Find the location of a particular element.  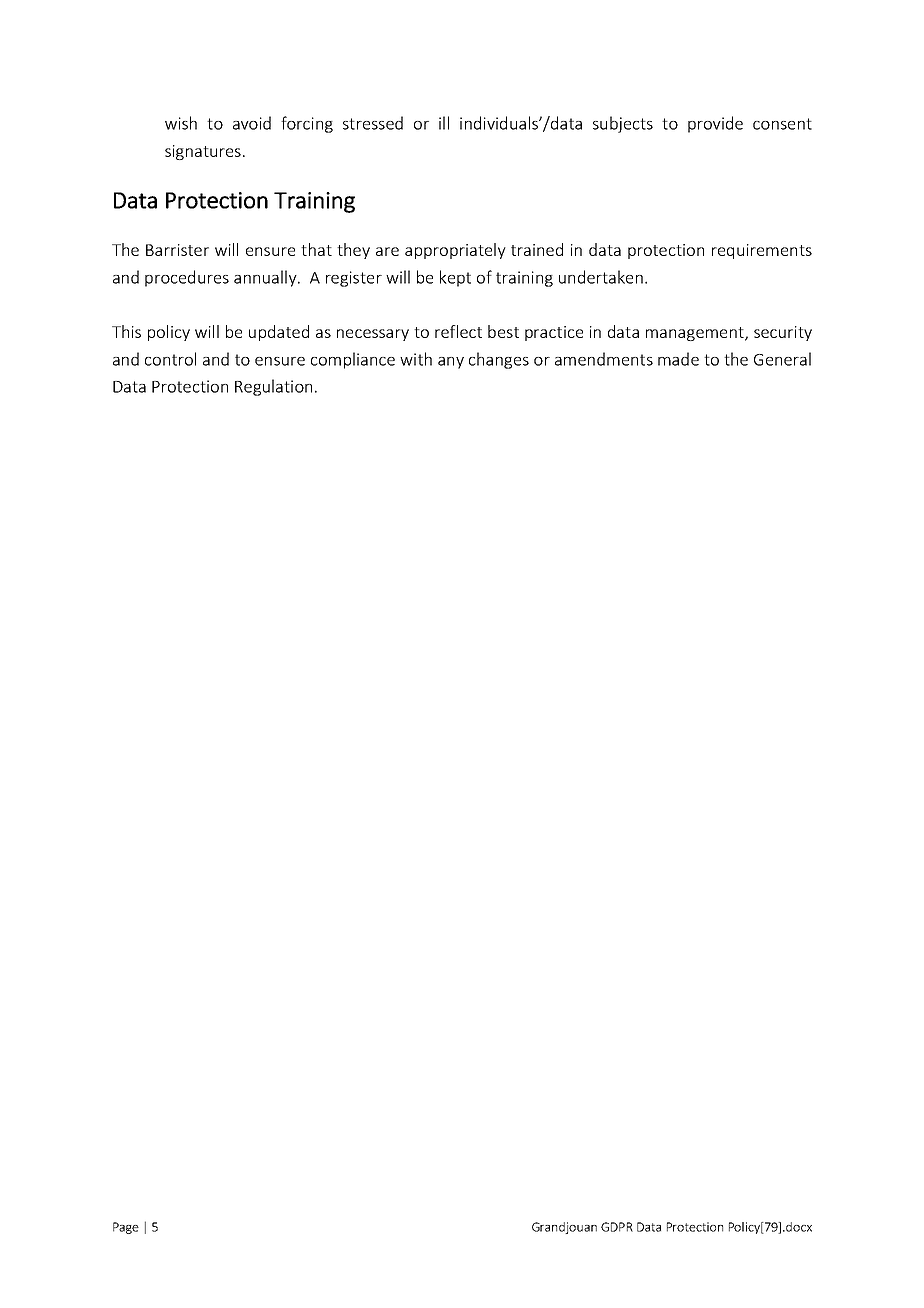

Page is located at coordinates (126, 1228).
